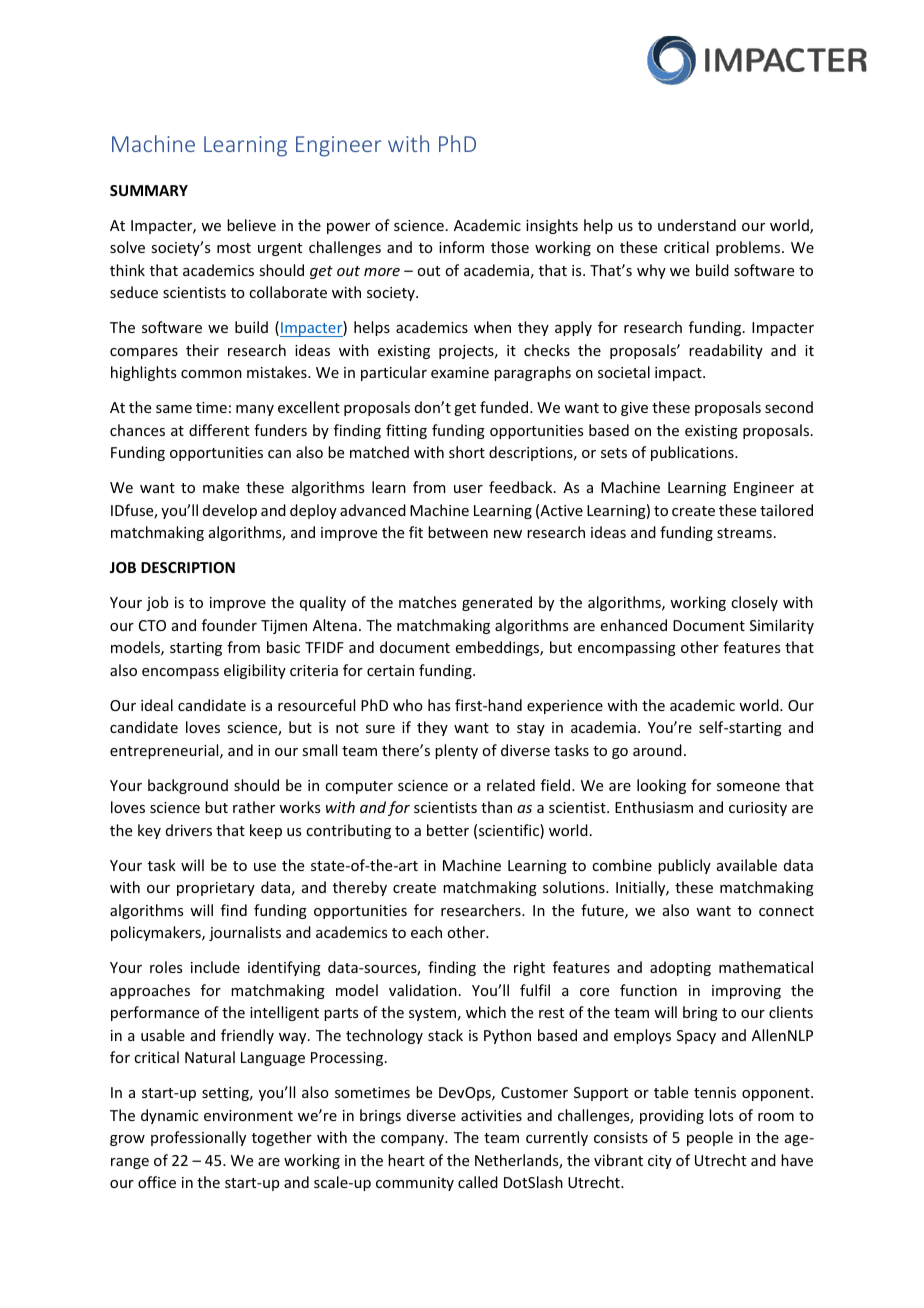 The height and width of the image is (1308, 924). What do you see at coordinates (657, 750) in the image?
I see `around` at bounding box center [657, 750].
